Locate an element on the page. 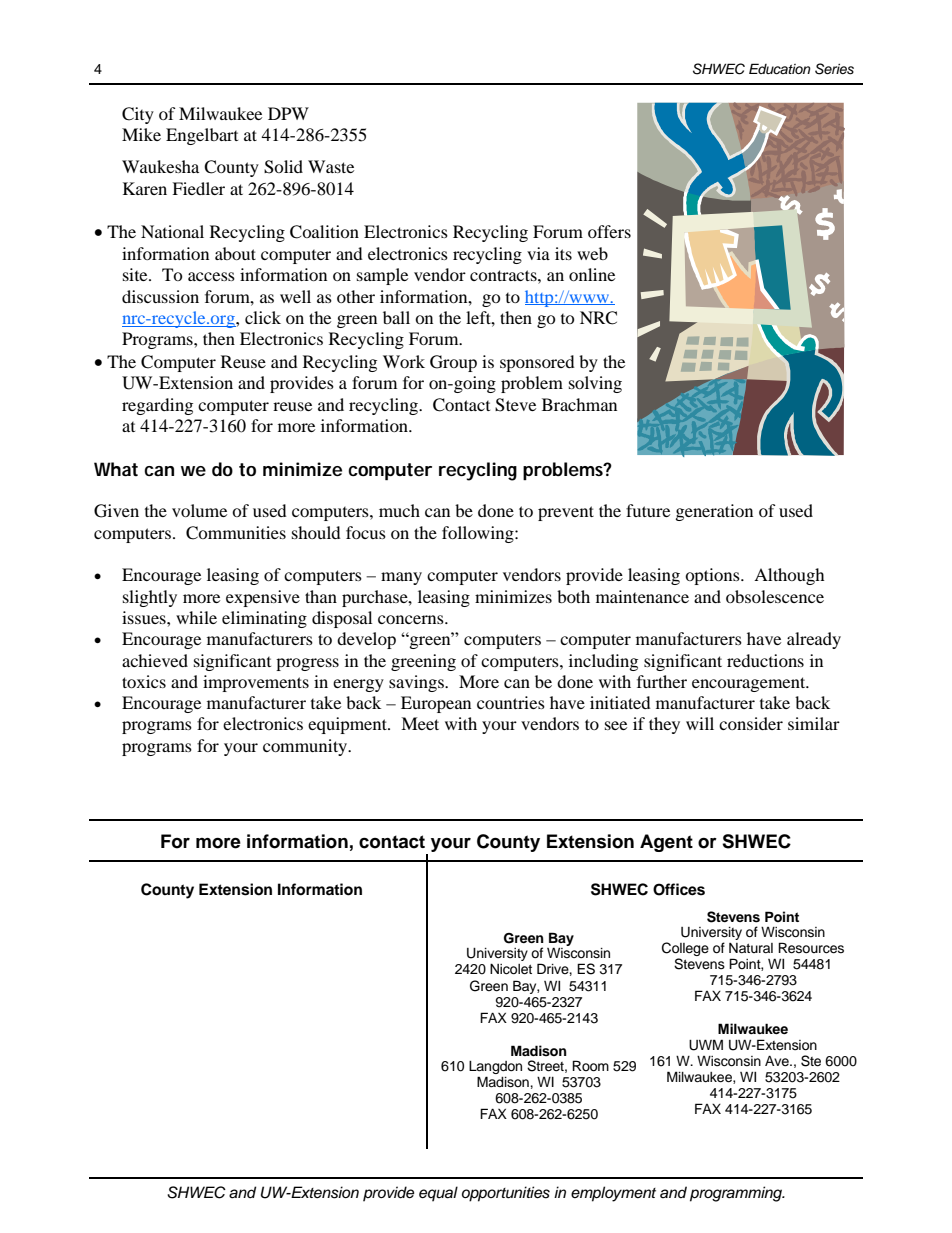 This document has width=952, height=1233. while is located at coordinates (196, 617).
